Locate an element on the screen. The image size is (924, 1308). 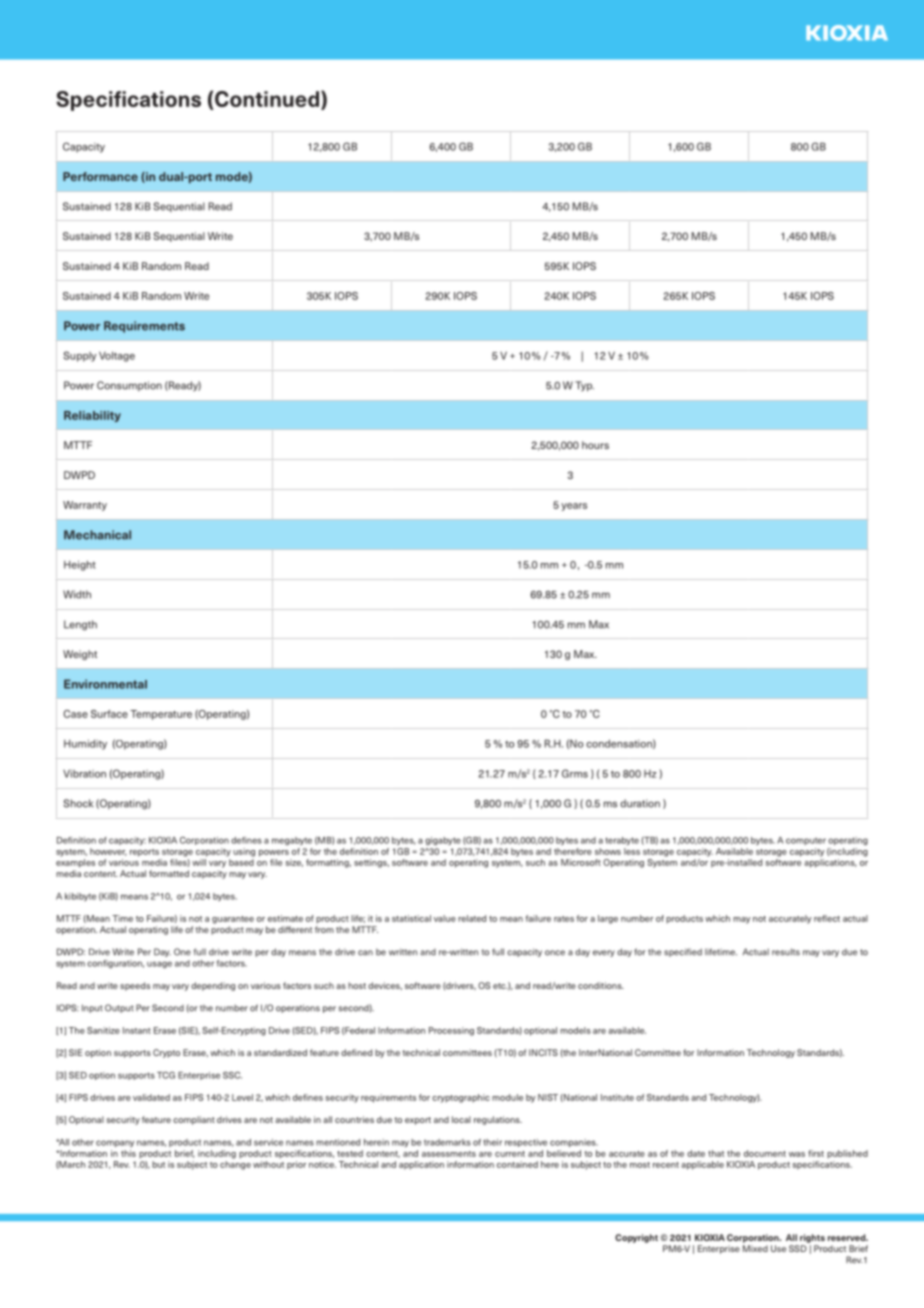
hours is located at coordinates (595, 445).
